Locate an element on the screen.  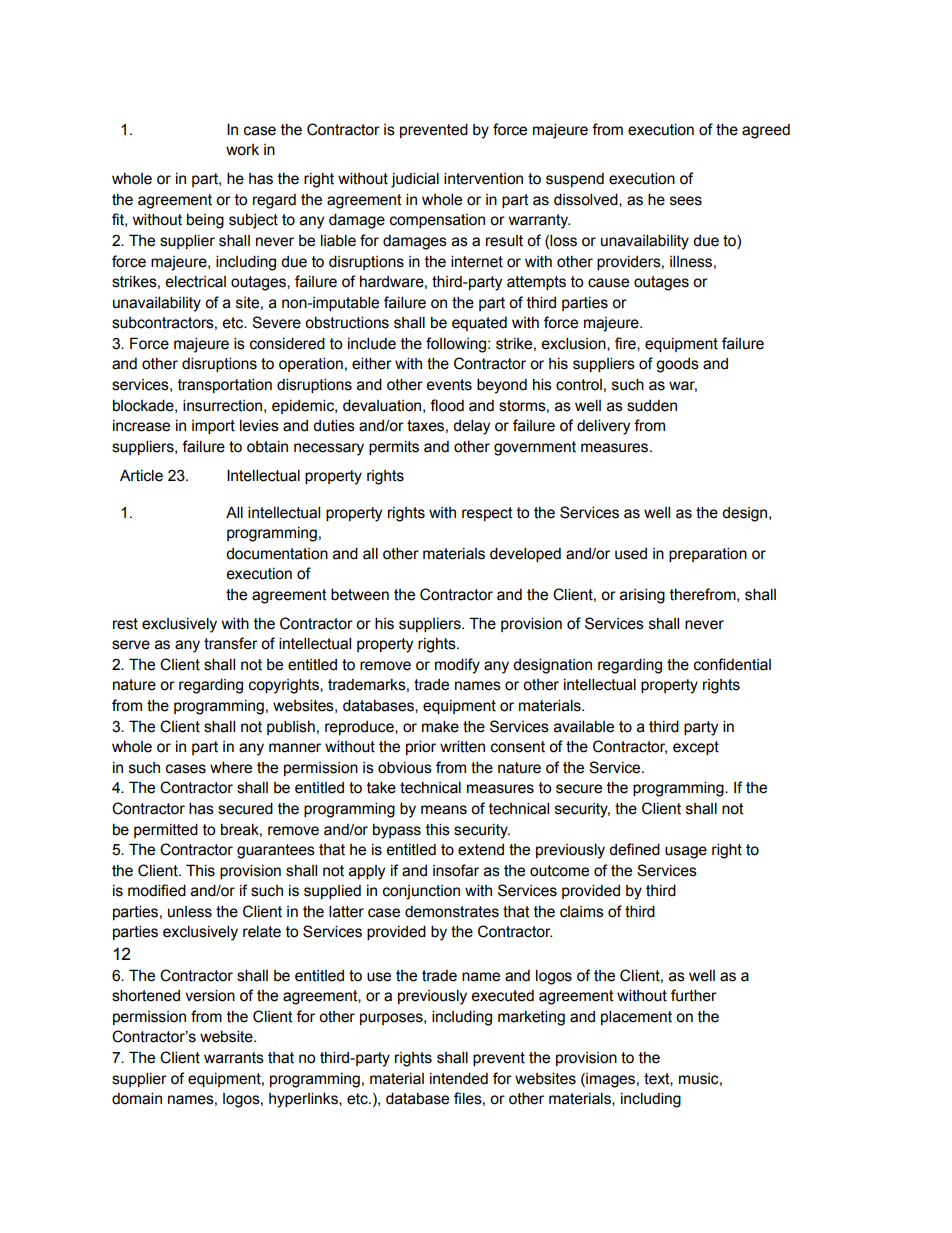
warrants is located at coordinates (234, 1058).
